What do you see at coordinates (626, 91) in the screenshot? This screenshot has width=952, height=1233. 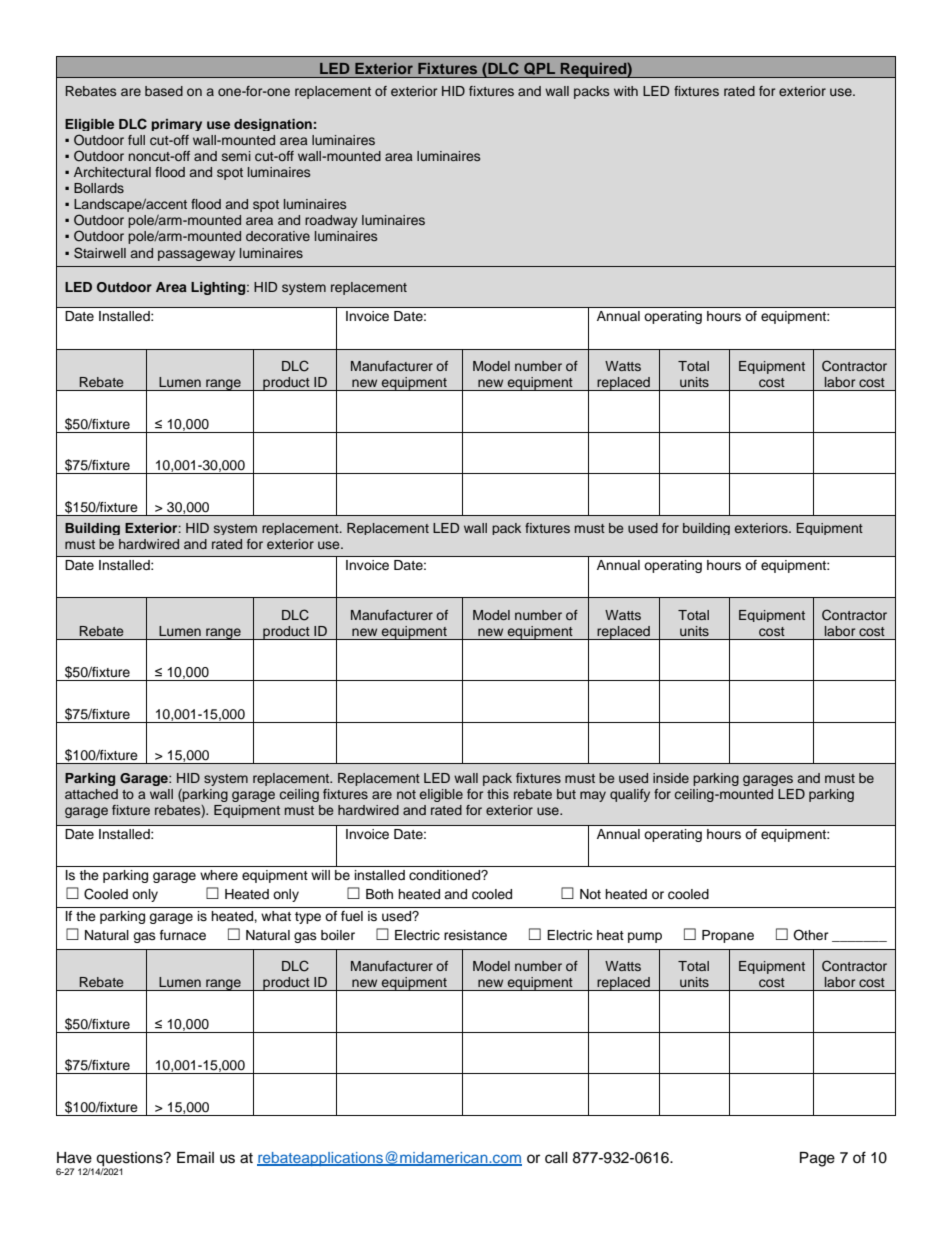 I see `with` at bounding box center [626, 91].
